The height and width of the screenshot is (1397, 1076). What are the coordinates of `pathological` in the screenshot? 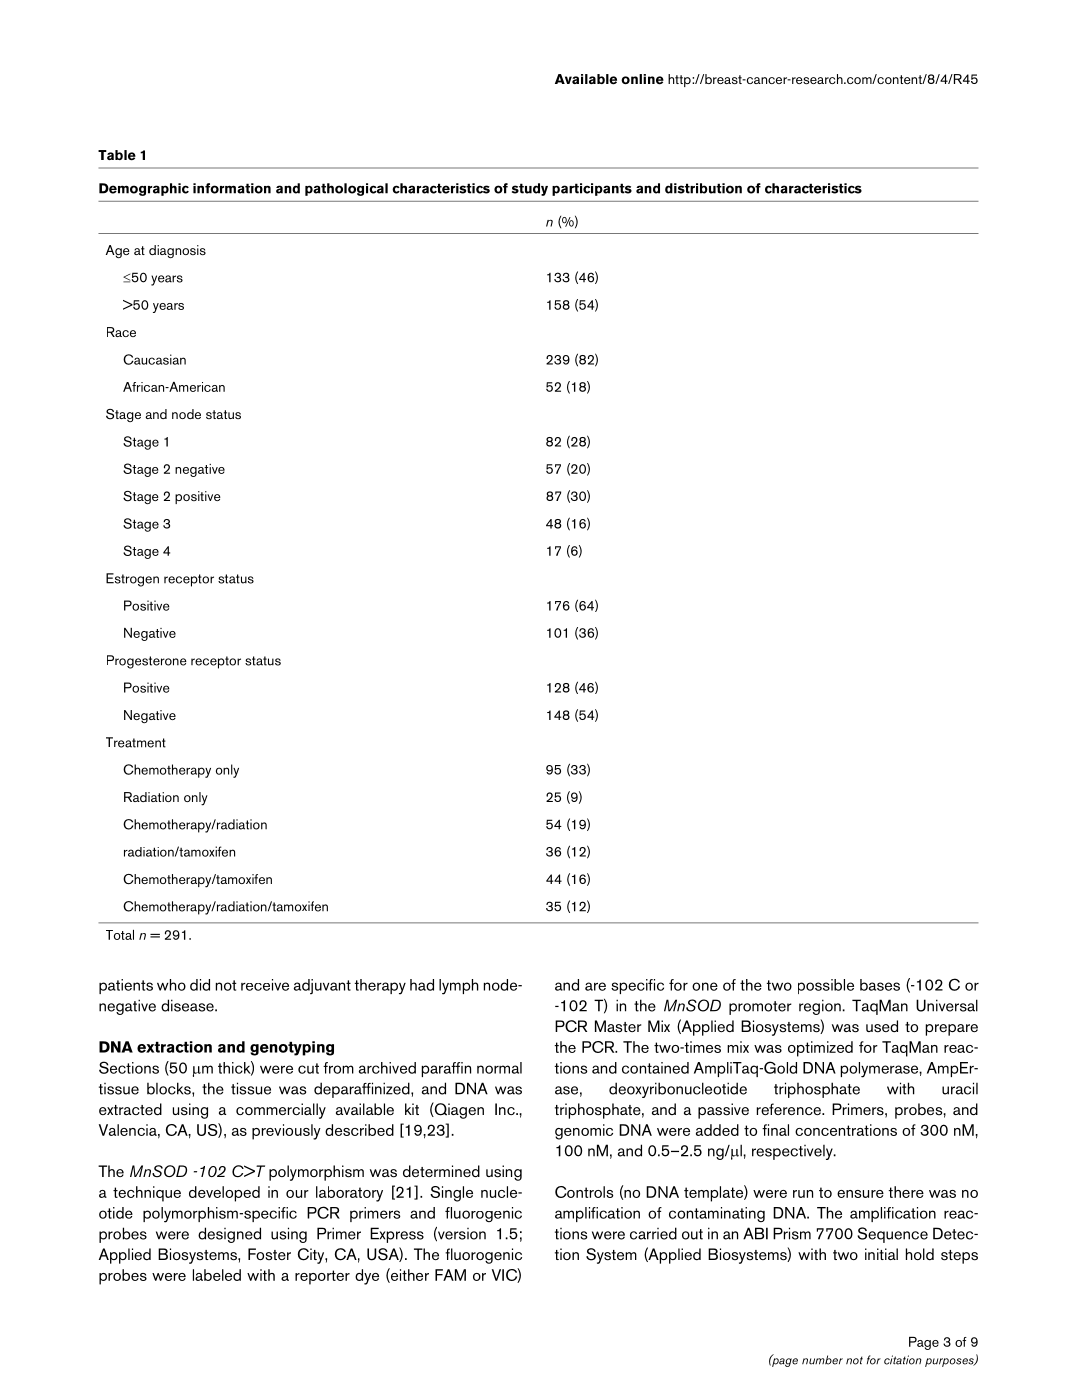 It's located at (346, 189).
